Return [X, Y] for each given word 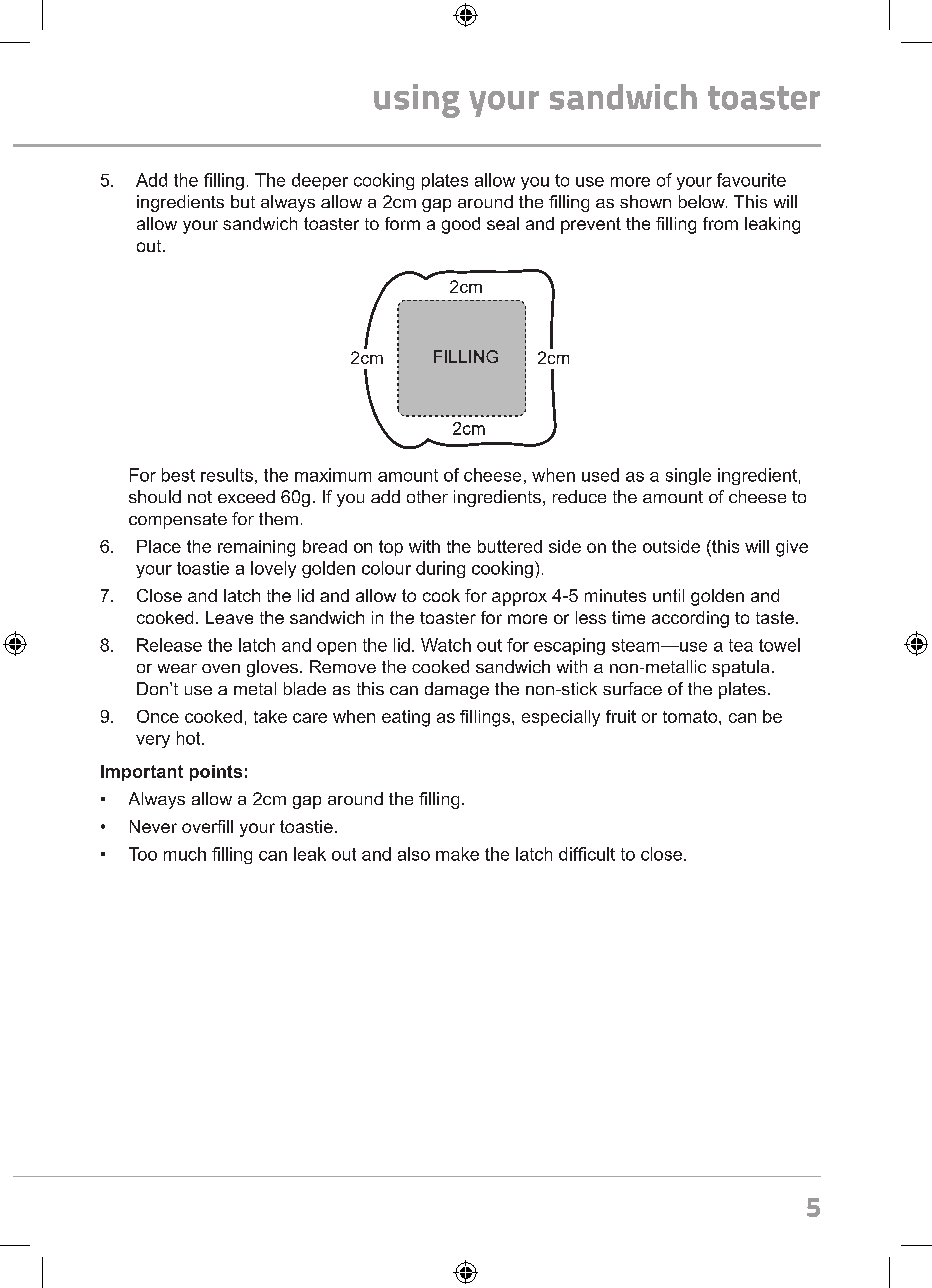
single [688, 476]
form [402, 223]
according [690, 619]
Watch [446, 645]
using [417, 101]
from [720, 223]
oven [221, 668]
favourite [751, 180]
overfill [207, 826]
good [461, 225]
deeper [320, 181]
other [427, 496]
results [227, 475]
